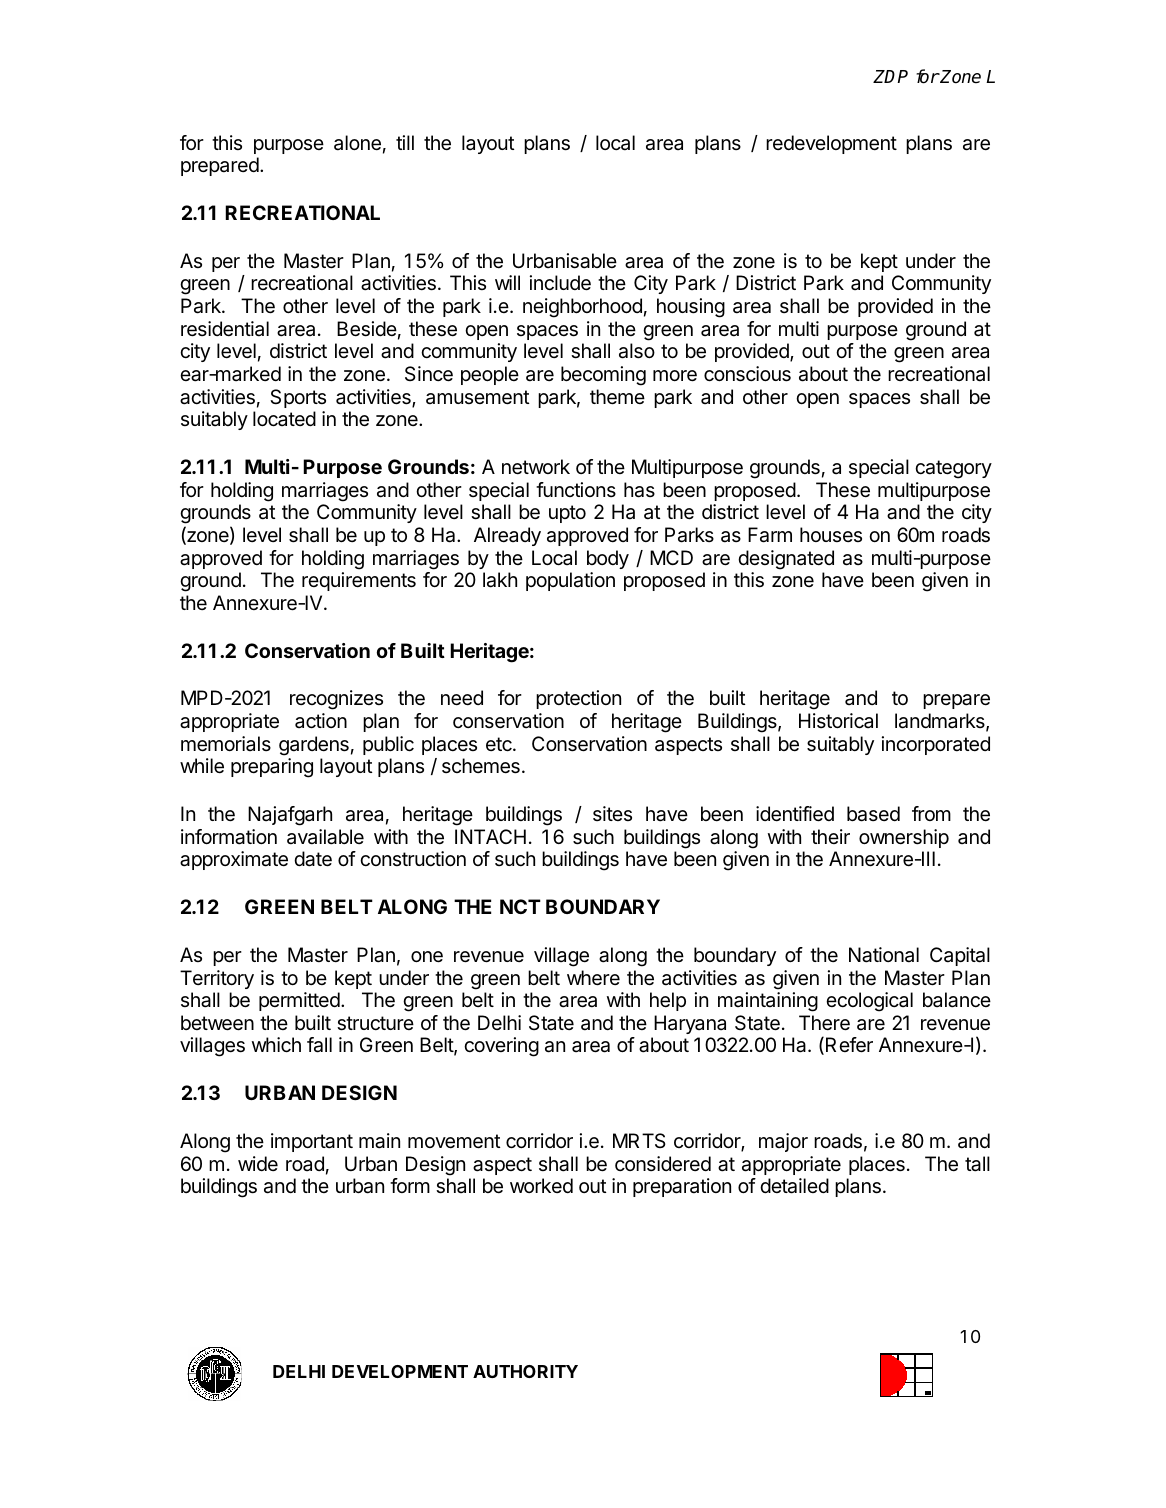 Image resolution: width=1166 pixels, height=1508 pixels. I want to click on category, so click(953, 469).
